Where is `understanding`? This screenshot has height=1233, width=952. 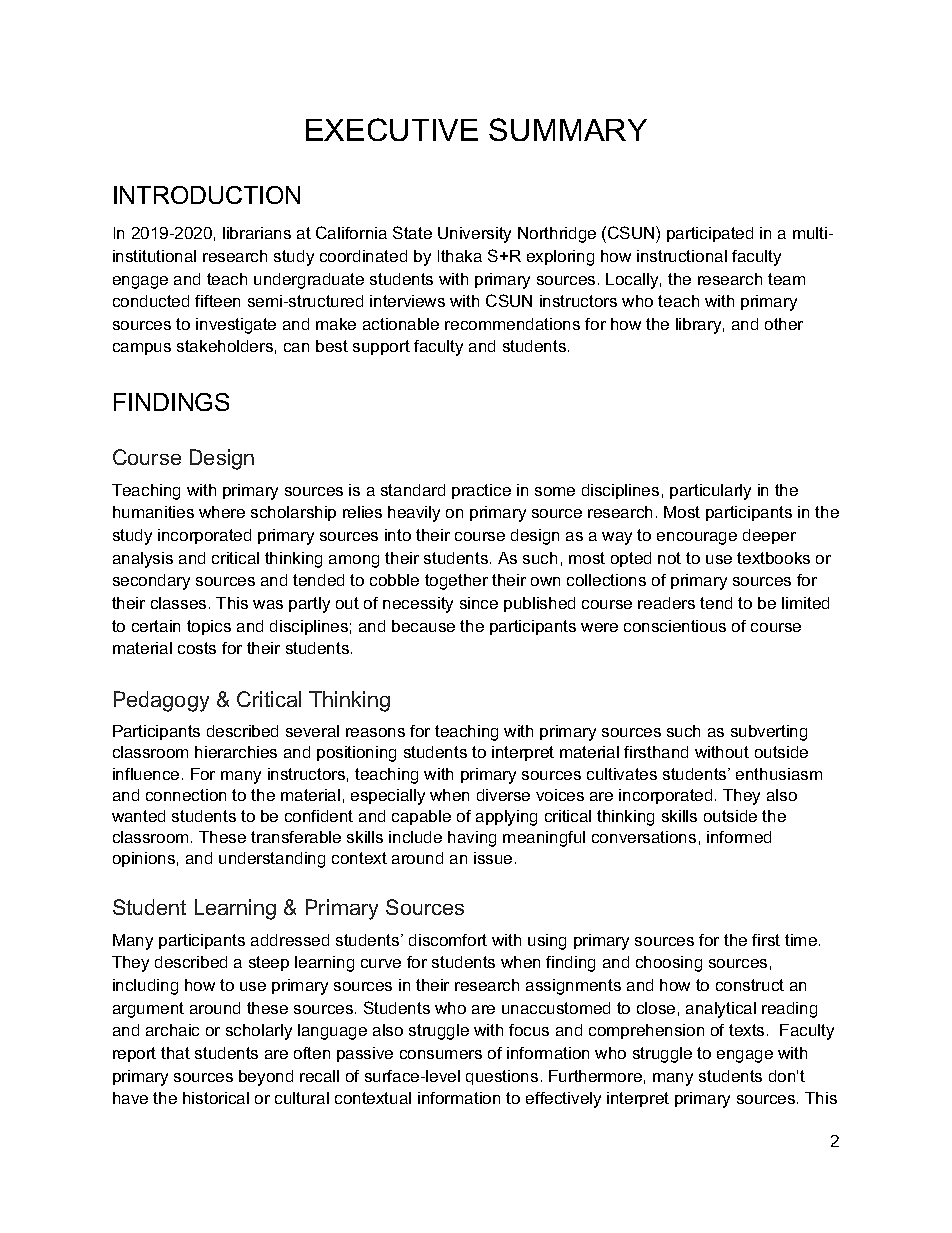
understanding is located at coordinates (272, 860).
